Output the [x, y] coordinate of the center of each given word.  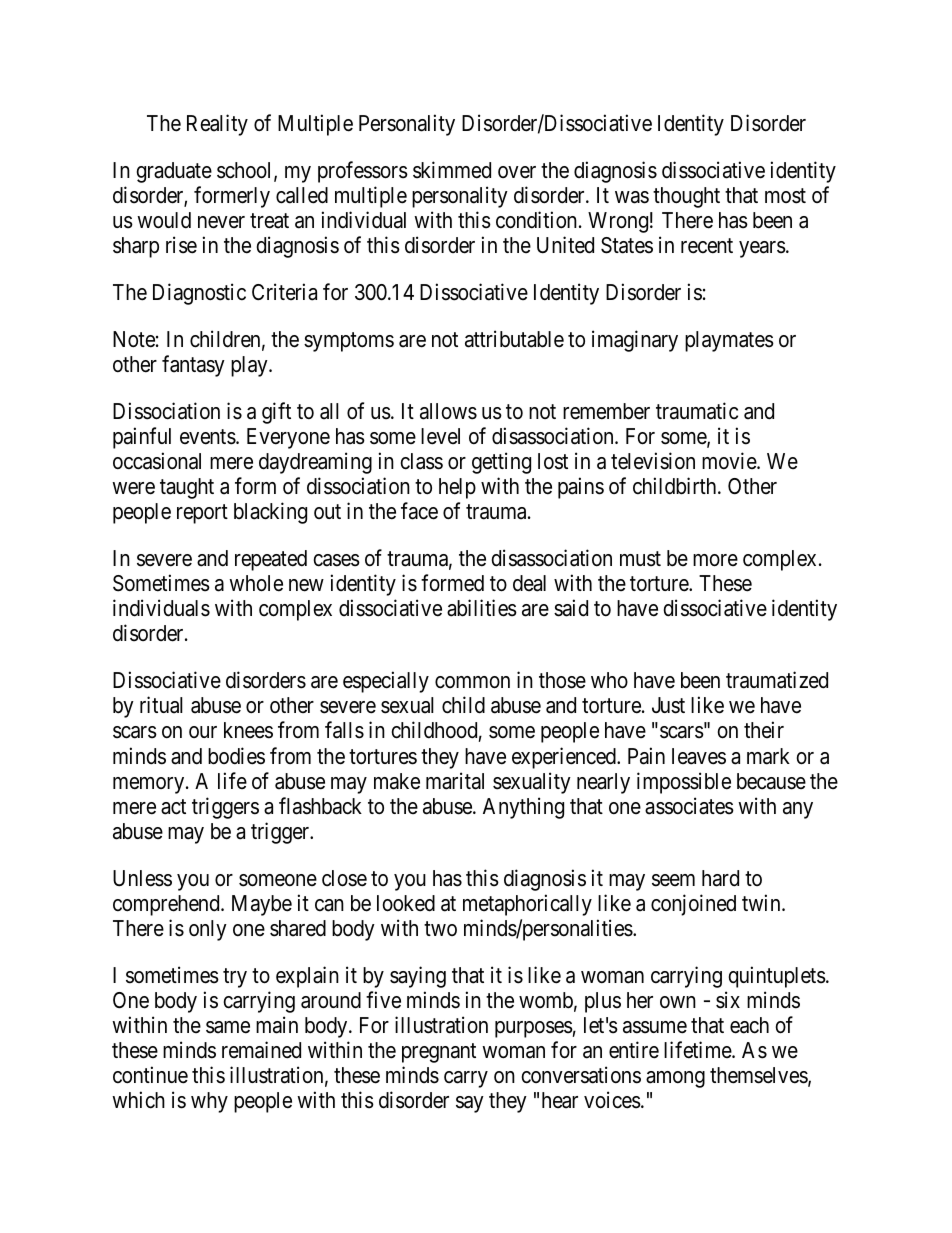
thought [686, 197]
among [675, 1079]
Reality [217, 125]
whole [256, 583]
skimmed [452, 170]
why [209, 1102]
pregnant [439, 1053]
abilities [482, 608]
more [715, 560]
